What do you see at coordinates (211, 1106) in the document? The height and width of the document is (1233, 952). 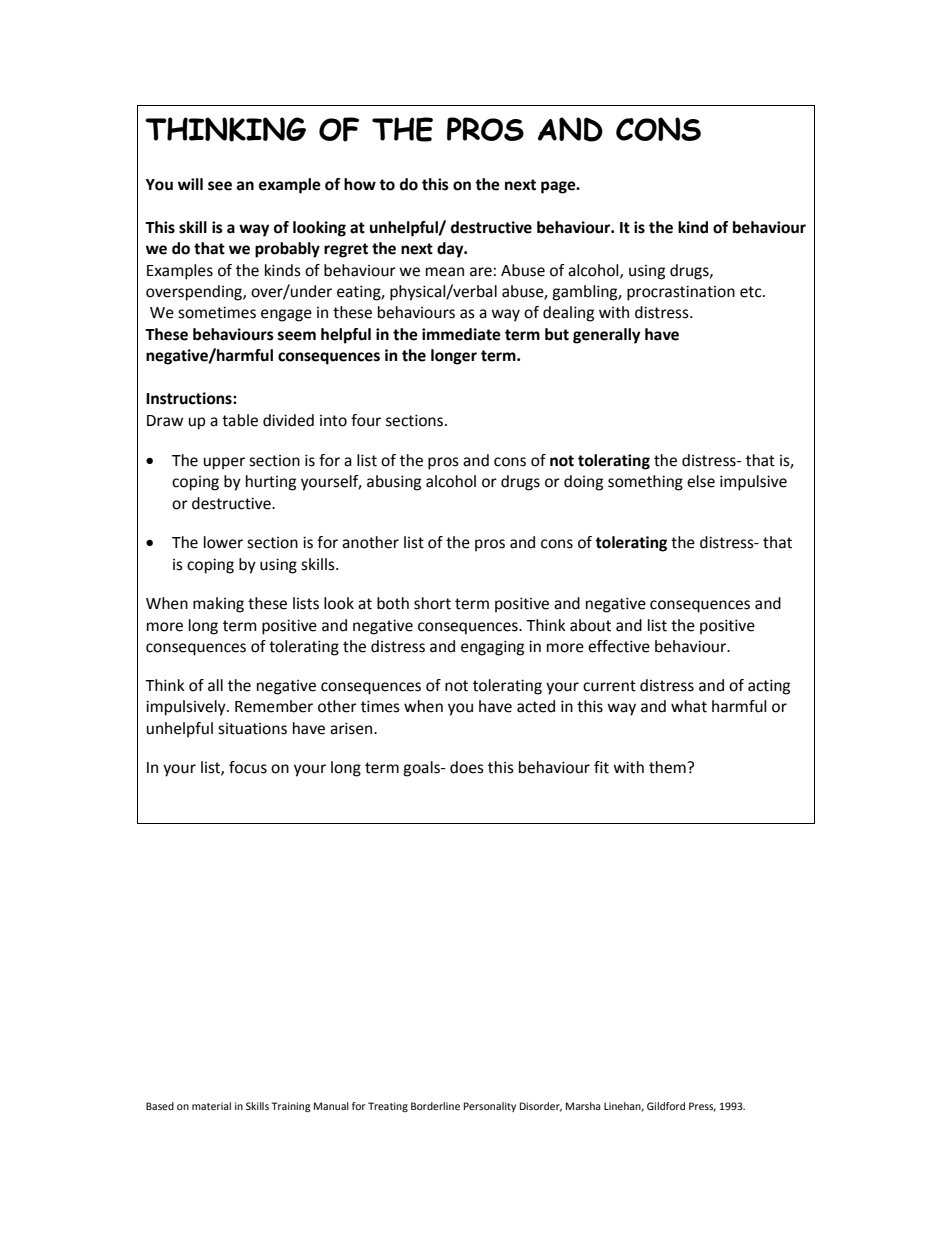 I see `material` at bounding box center [211, 1106].
